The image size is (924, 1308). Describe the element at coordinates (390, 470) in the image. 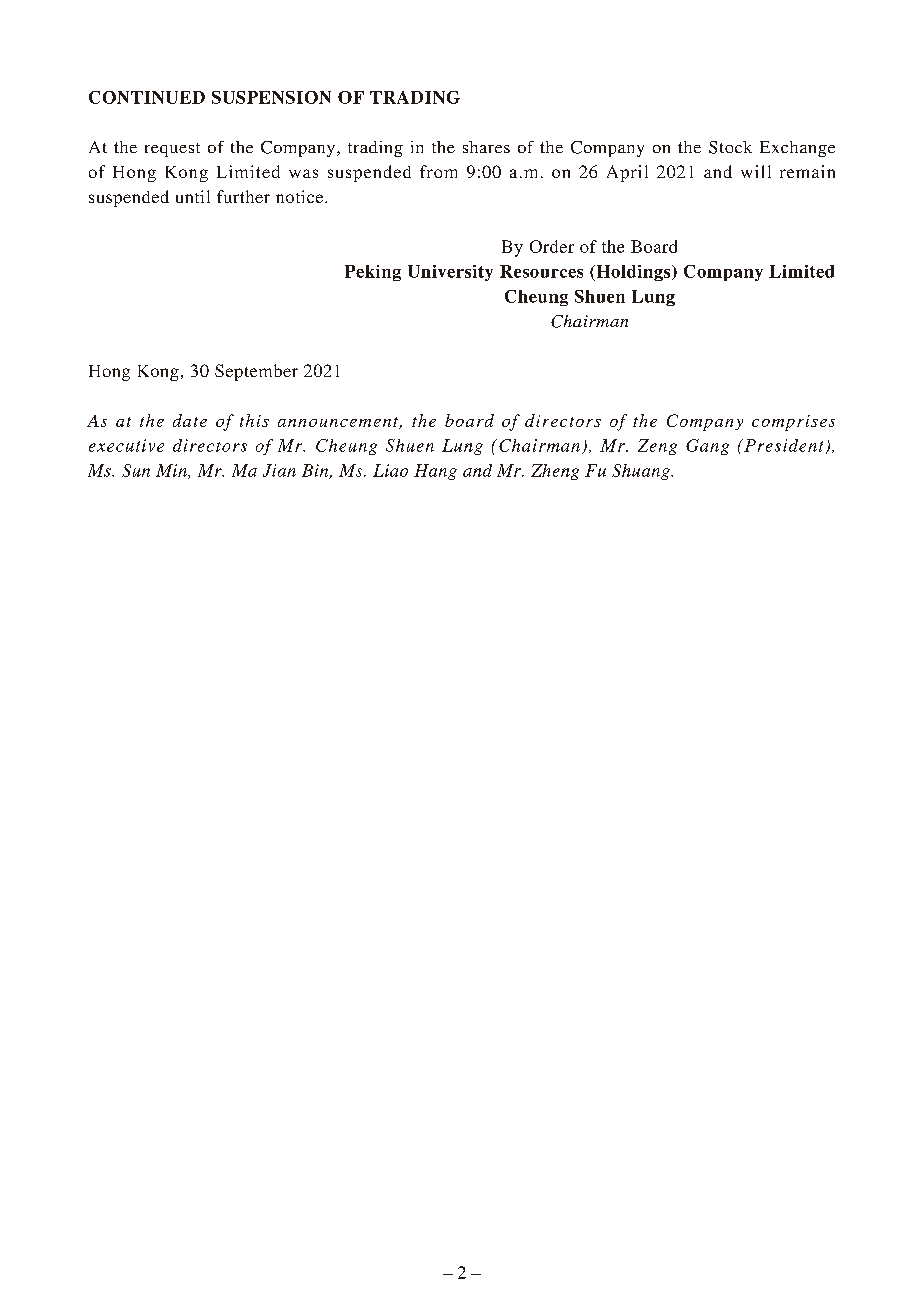

I see `Liao` at that location.
